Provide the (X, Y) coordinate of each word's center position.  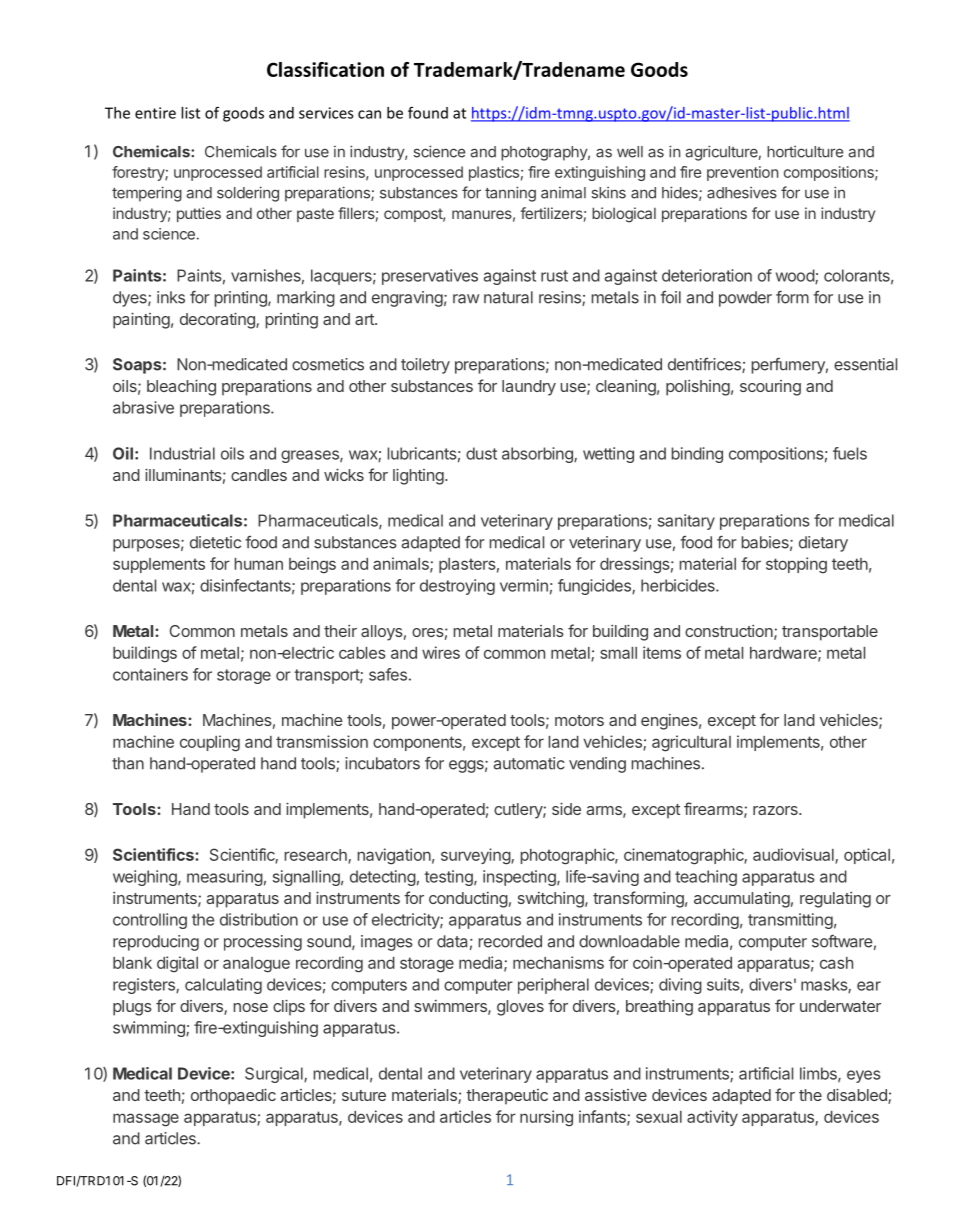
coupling (210, 743)
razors (776, 810)
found (428, 112)
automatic (529, 763)
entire (155, 113)
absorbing (538, 455)
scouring (770, 388)
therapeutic (507, 1097)
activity (712, 1118)
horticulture (805, 152)
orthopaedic (233, 1096)
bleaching (181, 387)
